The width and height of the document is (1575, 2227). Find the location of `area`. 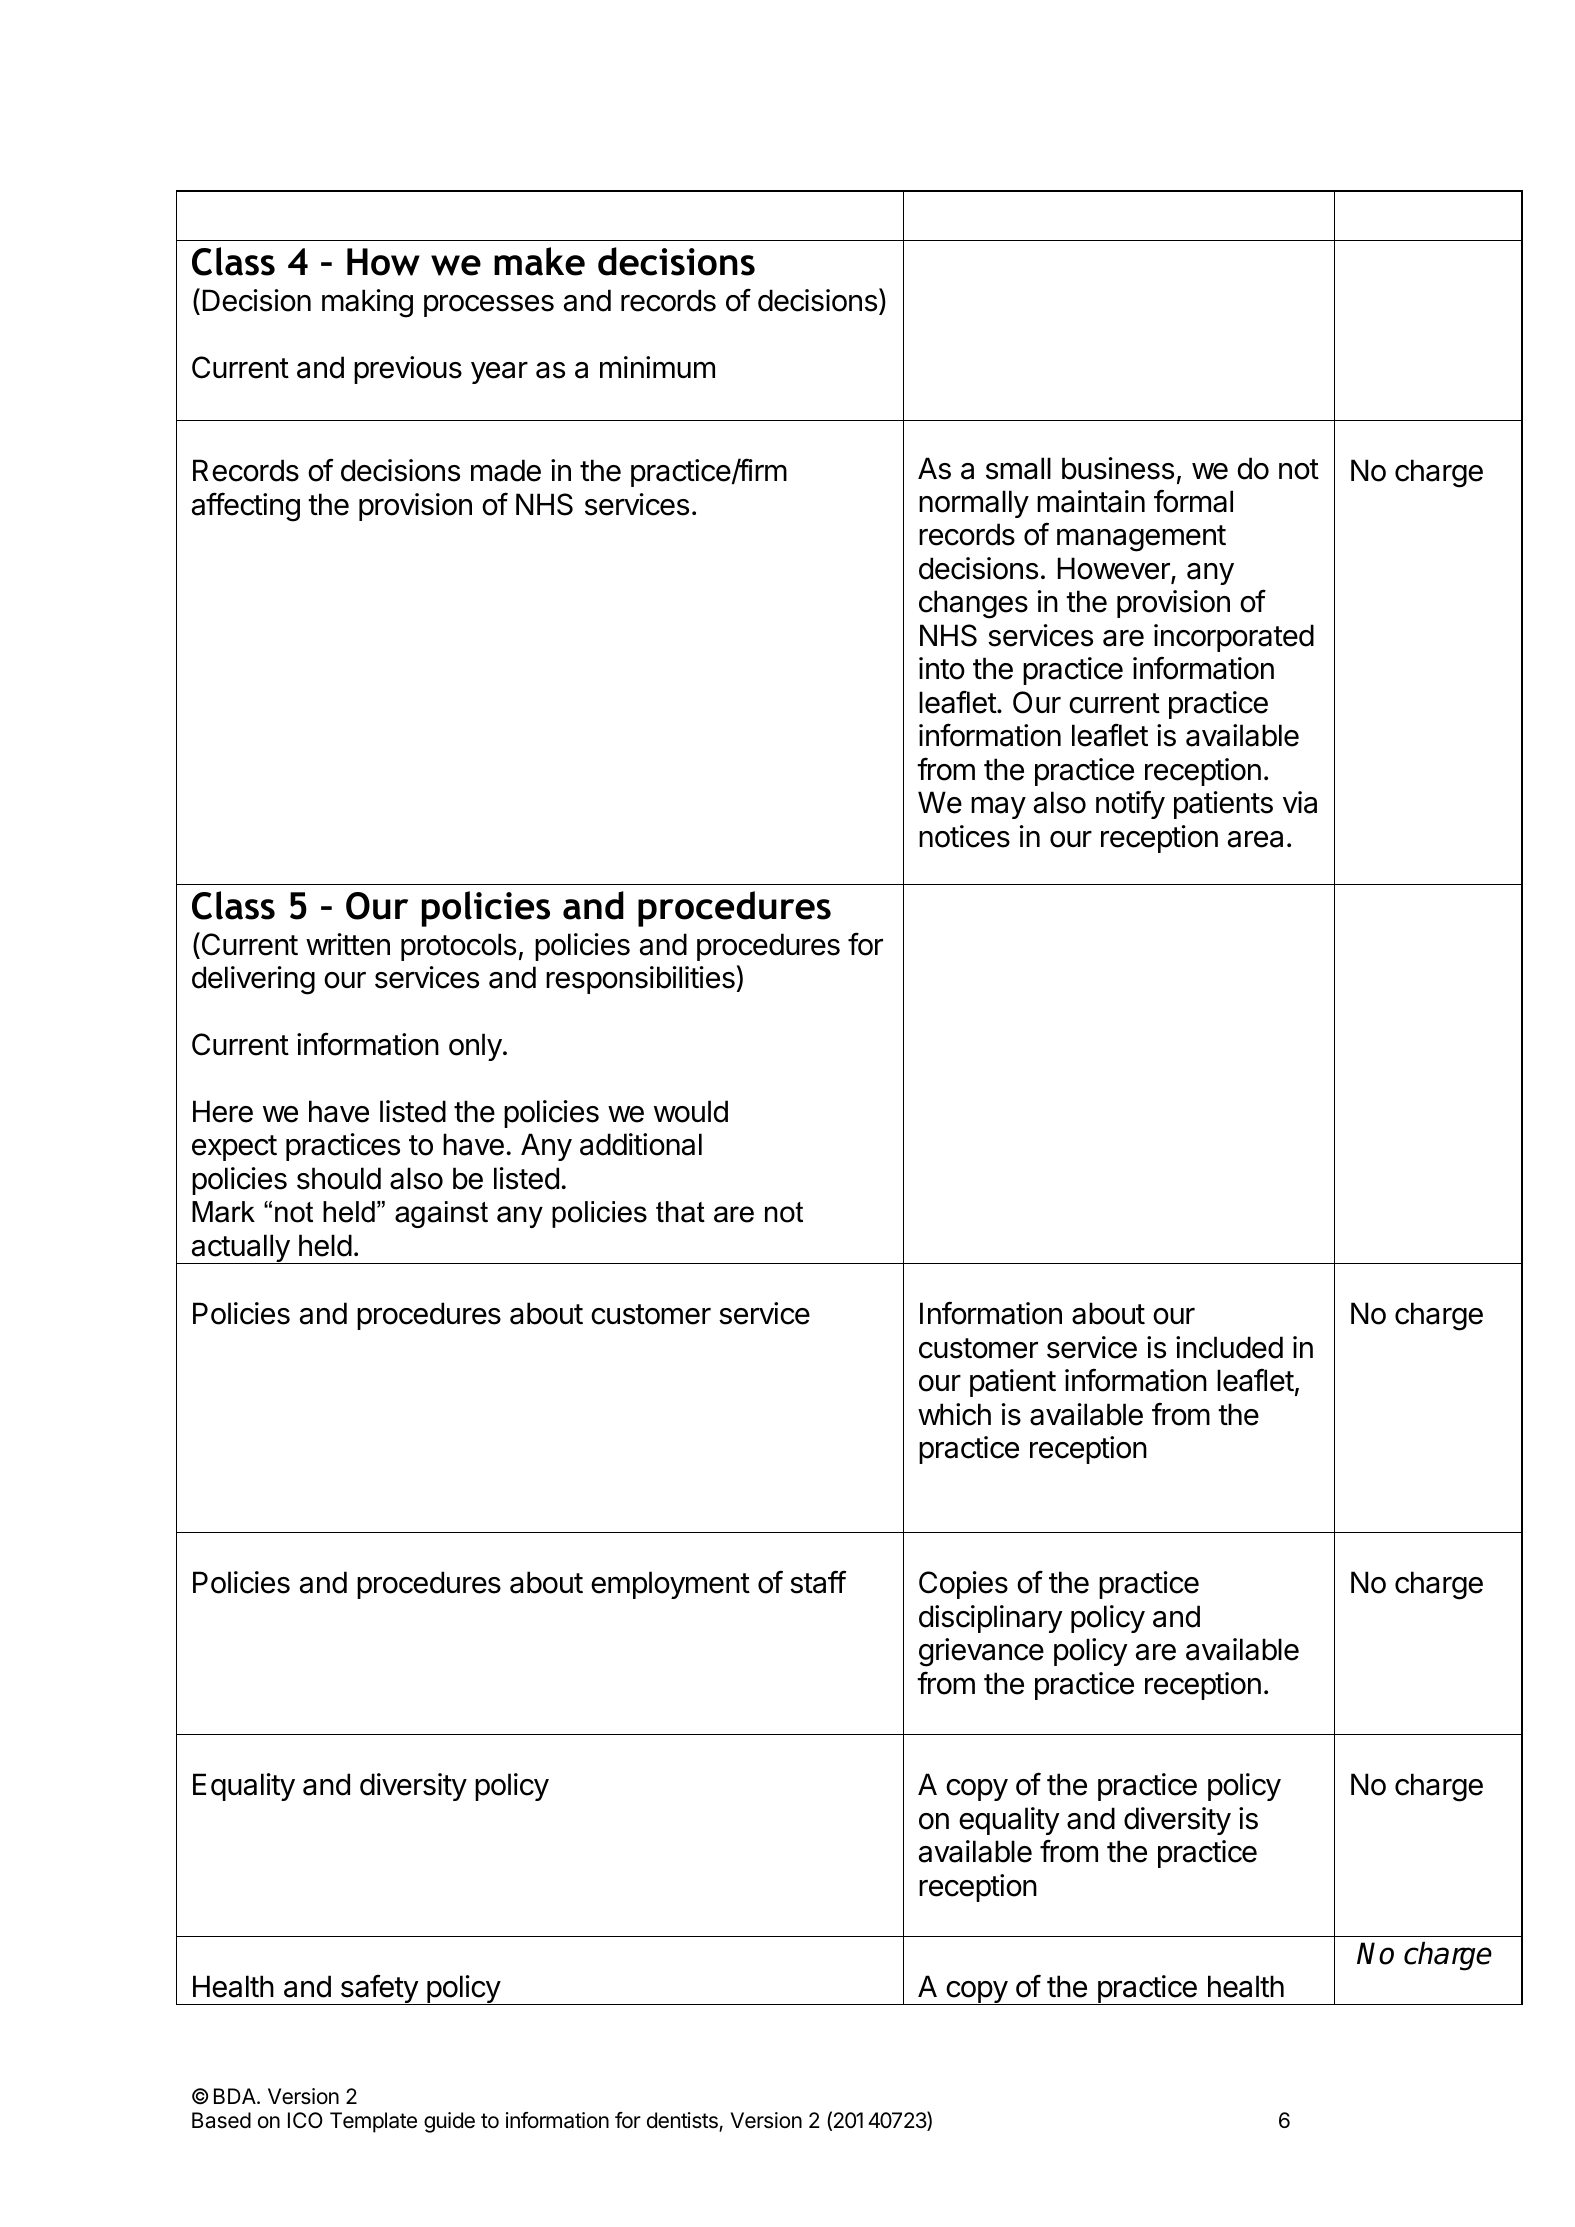

area is located at coordinates (1255, 839).
